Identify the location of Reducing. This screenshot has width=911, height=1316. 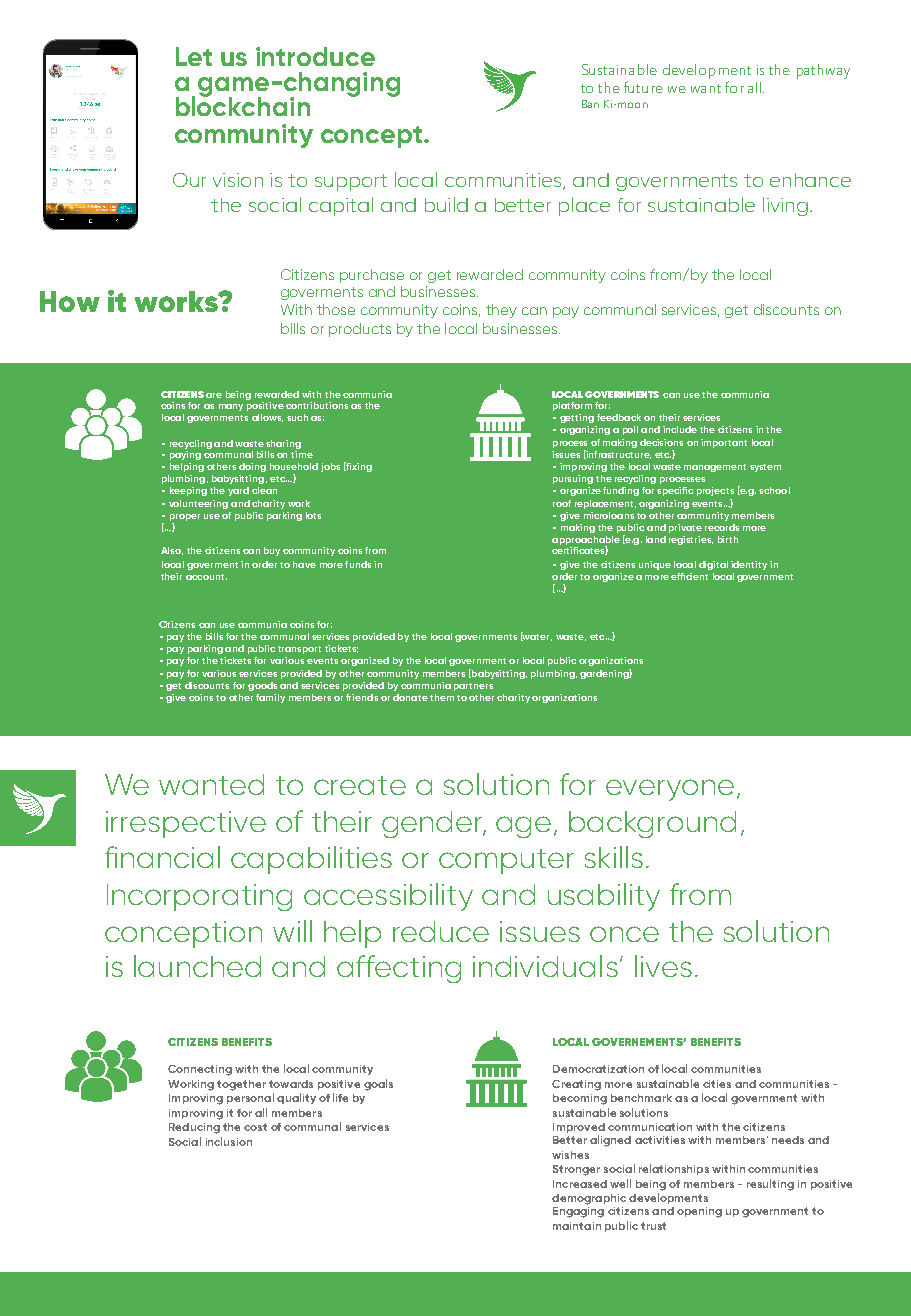
(194, 1128).
